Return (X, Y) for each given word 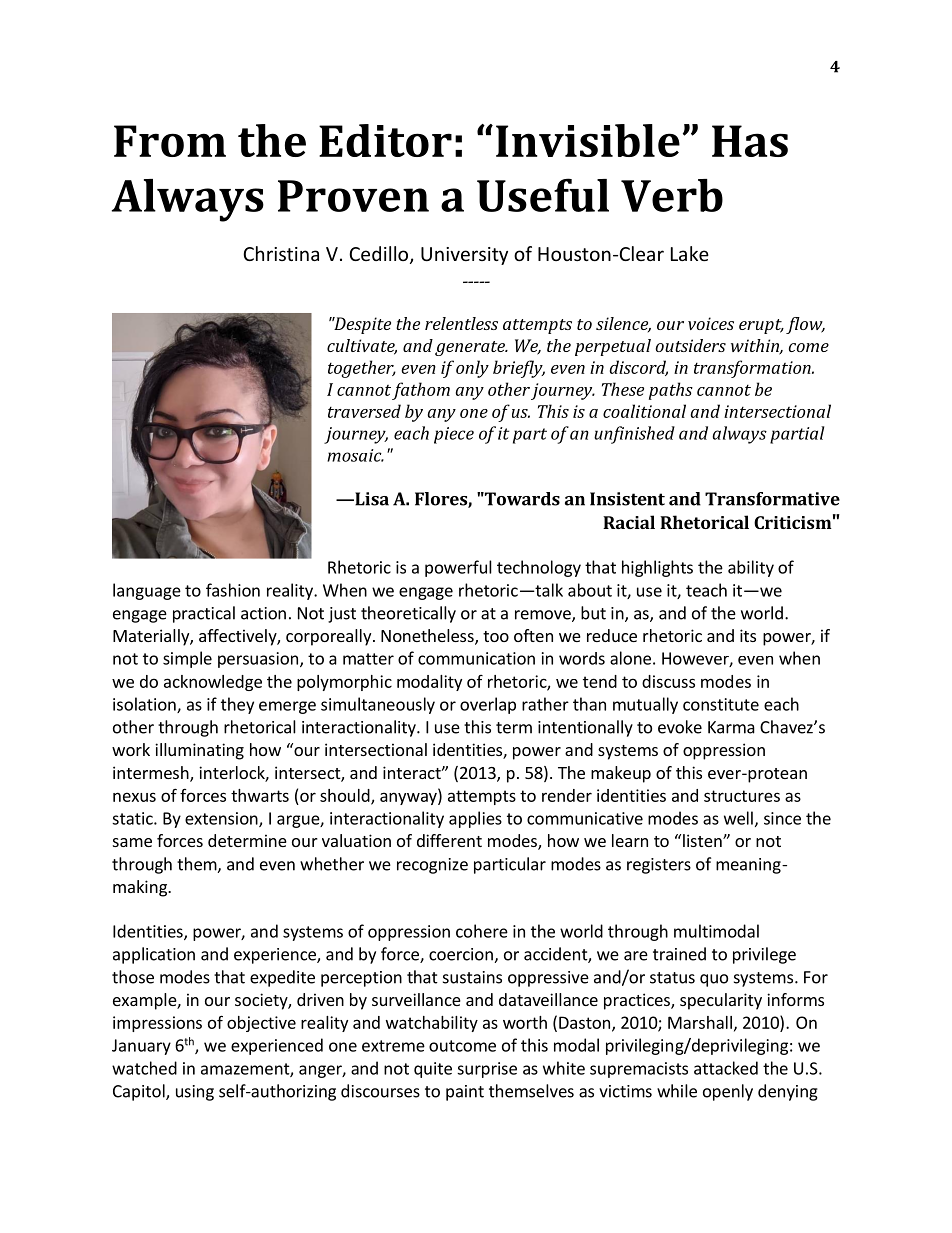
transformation (753, 369)
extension (222, 819)
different (449, 840)
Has (750, 141)
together (362, 369)
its (748, 635)
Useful (543, 195)
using (195, 1093)
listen (703, 840)
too (496, 636)
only (472, 369)
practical (204, 614)
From (170, 141)
